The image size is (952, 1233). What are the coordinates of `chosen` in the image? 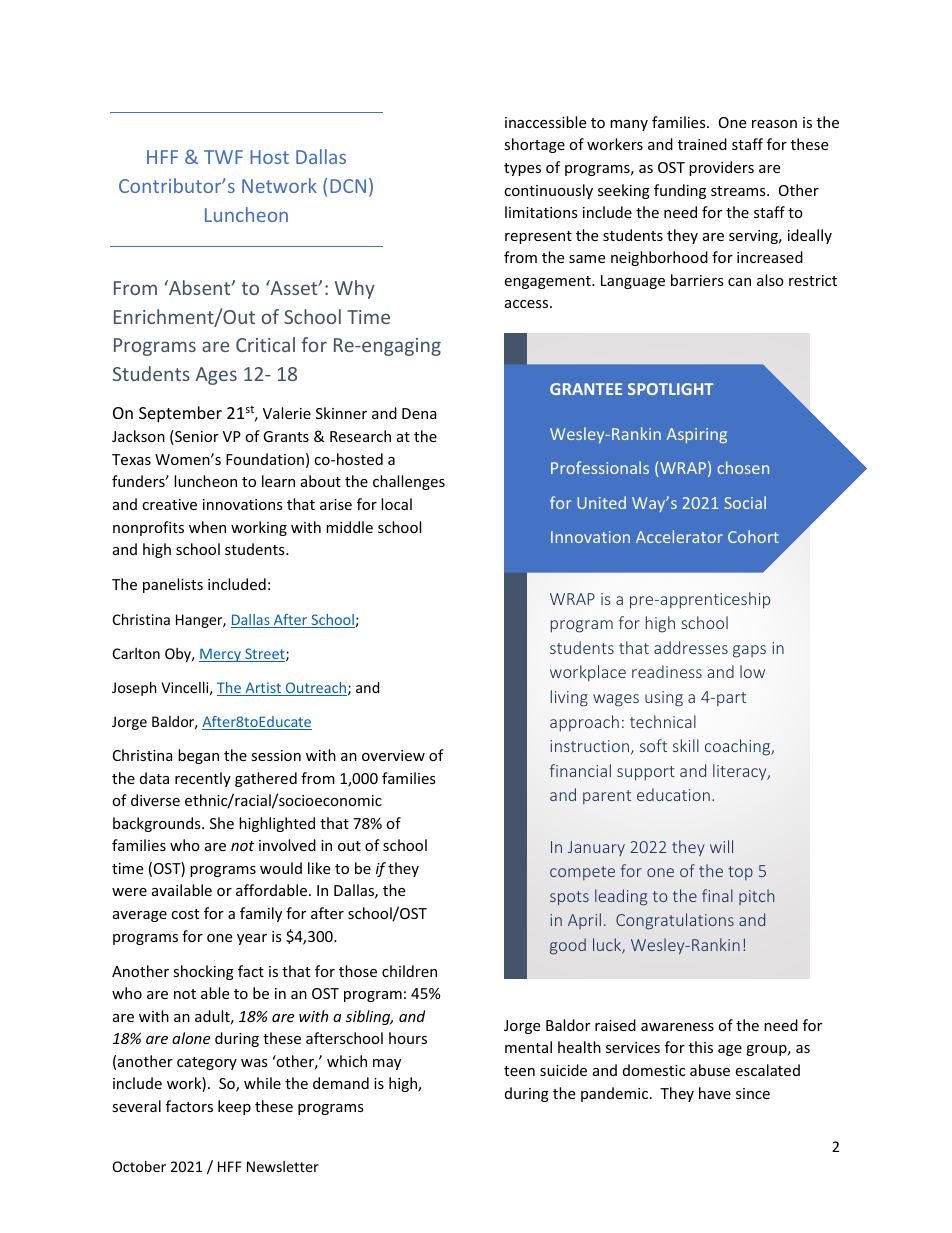 It's located at (743, 467).
